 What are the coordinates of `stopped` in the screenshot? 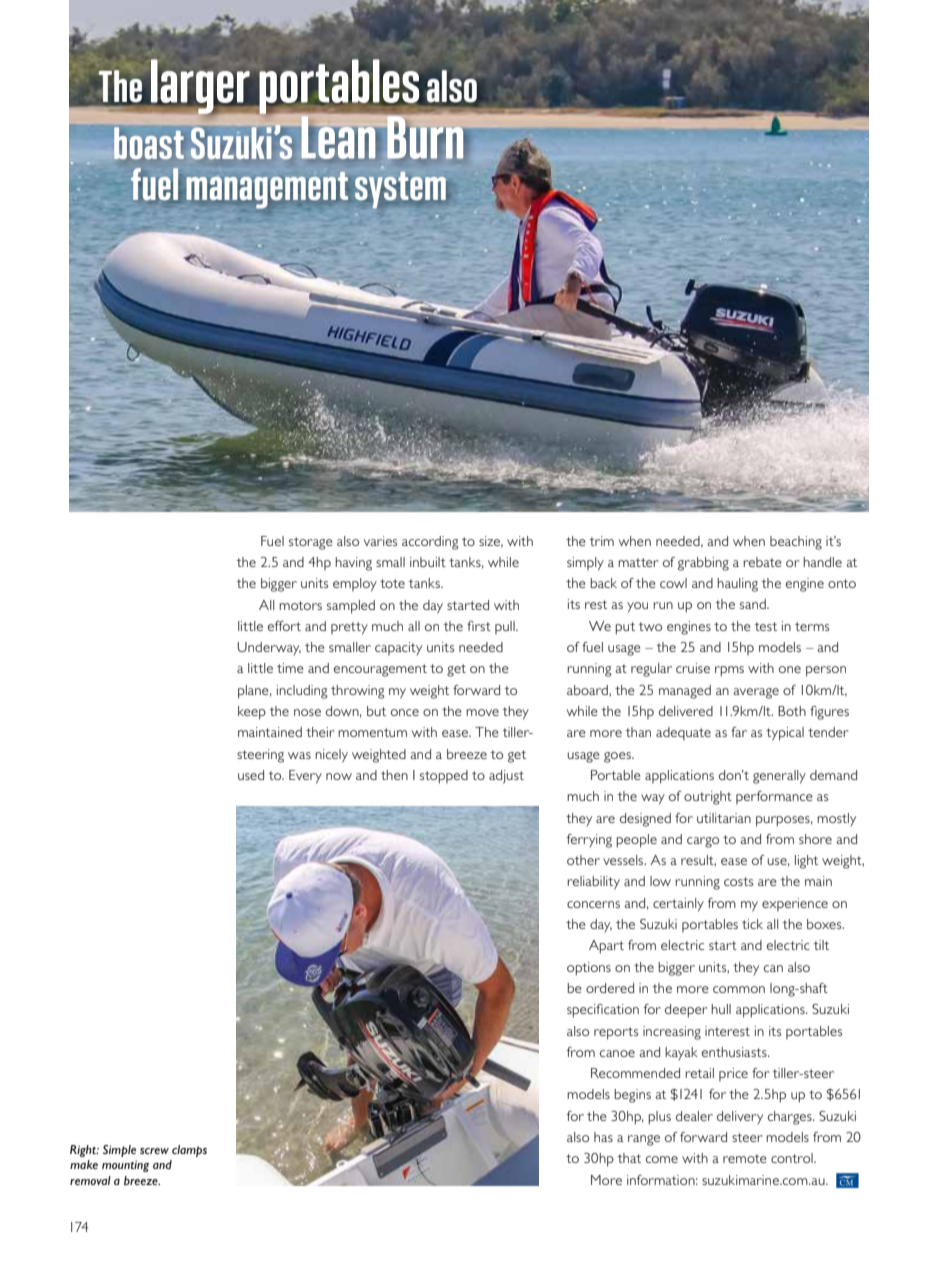 It's located at (444, 777).
